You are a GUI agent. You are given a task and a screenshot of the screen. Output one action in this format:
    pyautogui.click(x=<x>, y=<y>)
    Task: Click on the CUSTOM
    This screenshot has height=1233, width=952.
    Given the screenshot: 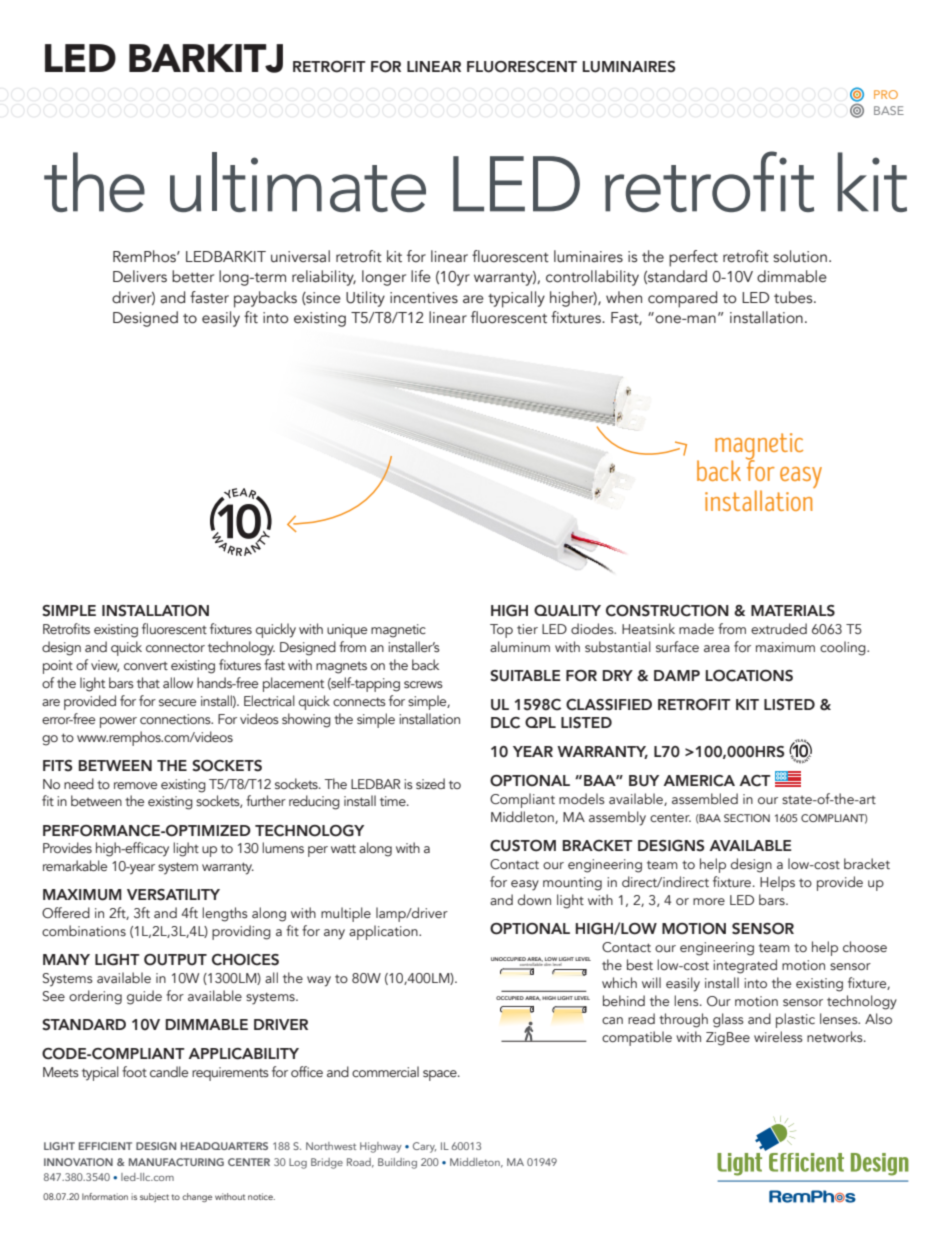 What is the action you would take?
    pyautogui.click(x=523, y=846)
